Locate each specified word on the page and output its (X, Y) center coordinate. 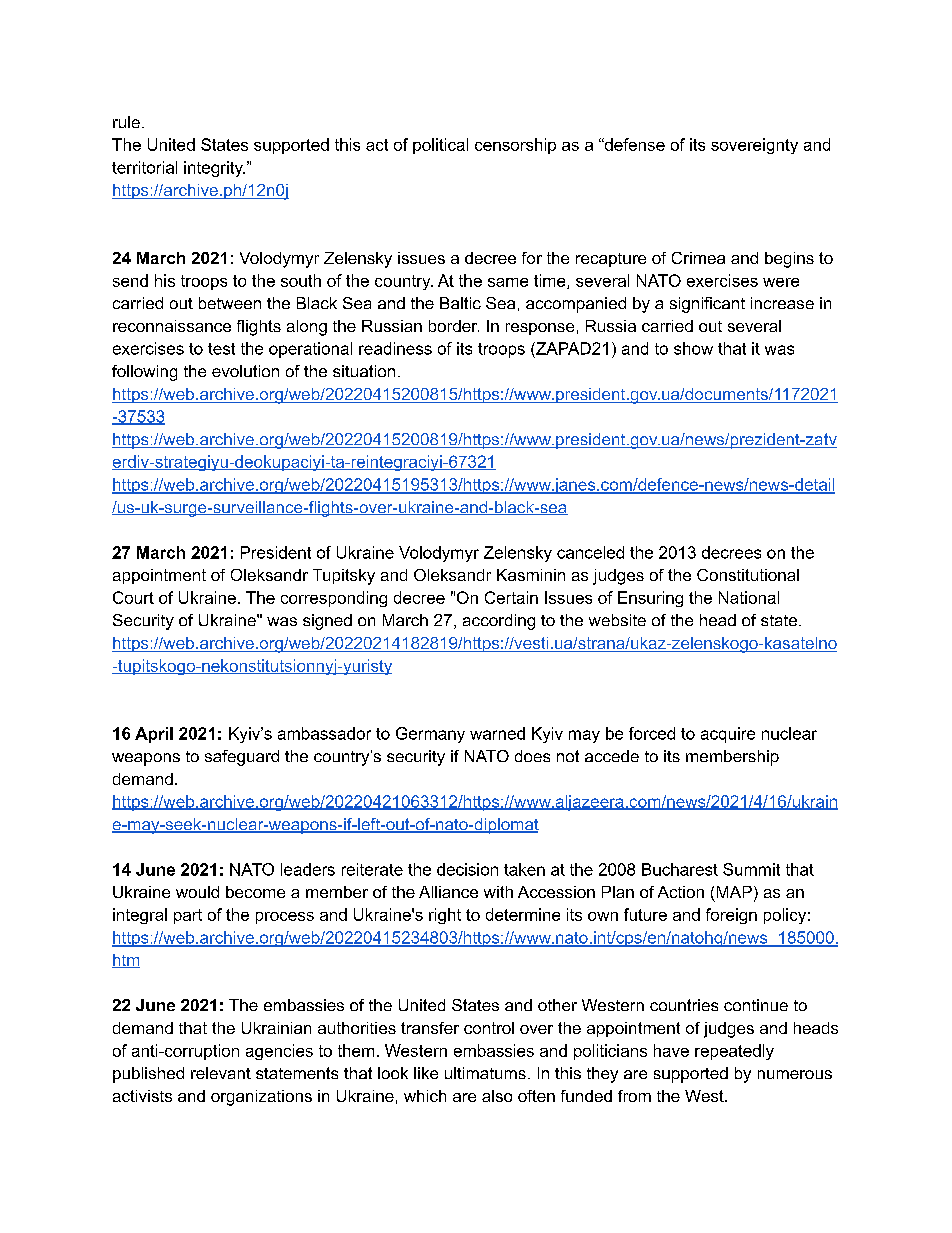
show (693, 348)
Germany (430, 735)
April (154, 735)
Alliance (448, 892)
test (221, 349)
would (197, 892)
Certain (511, 597)
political (440, 146)
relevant (221, 1073)
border (454, 326)
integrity (214, 169)
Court (133, 597)
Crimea (698, 258)
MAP (734, 892)
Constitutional (748, 575)
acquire (728, 735)
